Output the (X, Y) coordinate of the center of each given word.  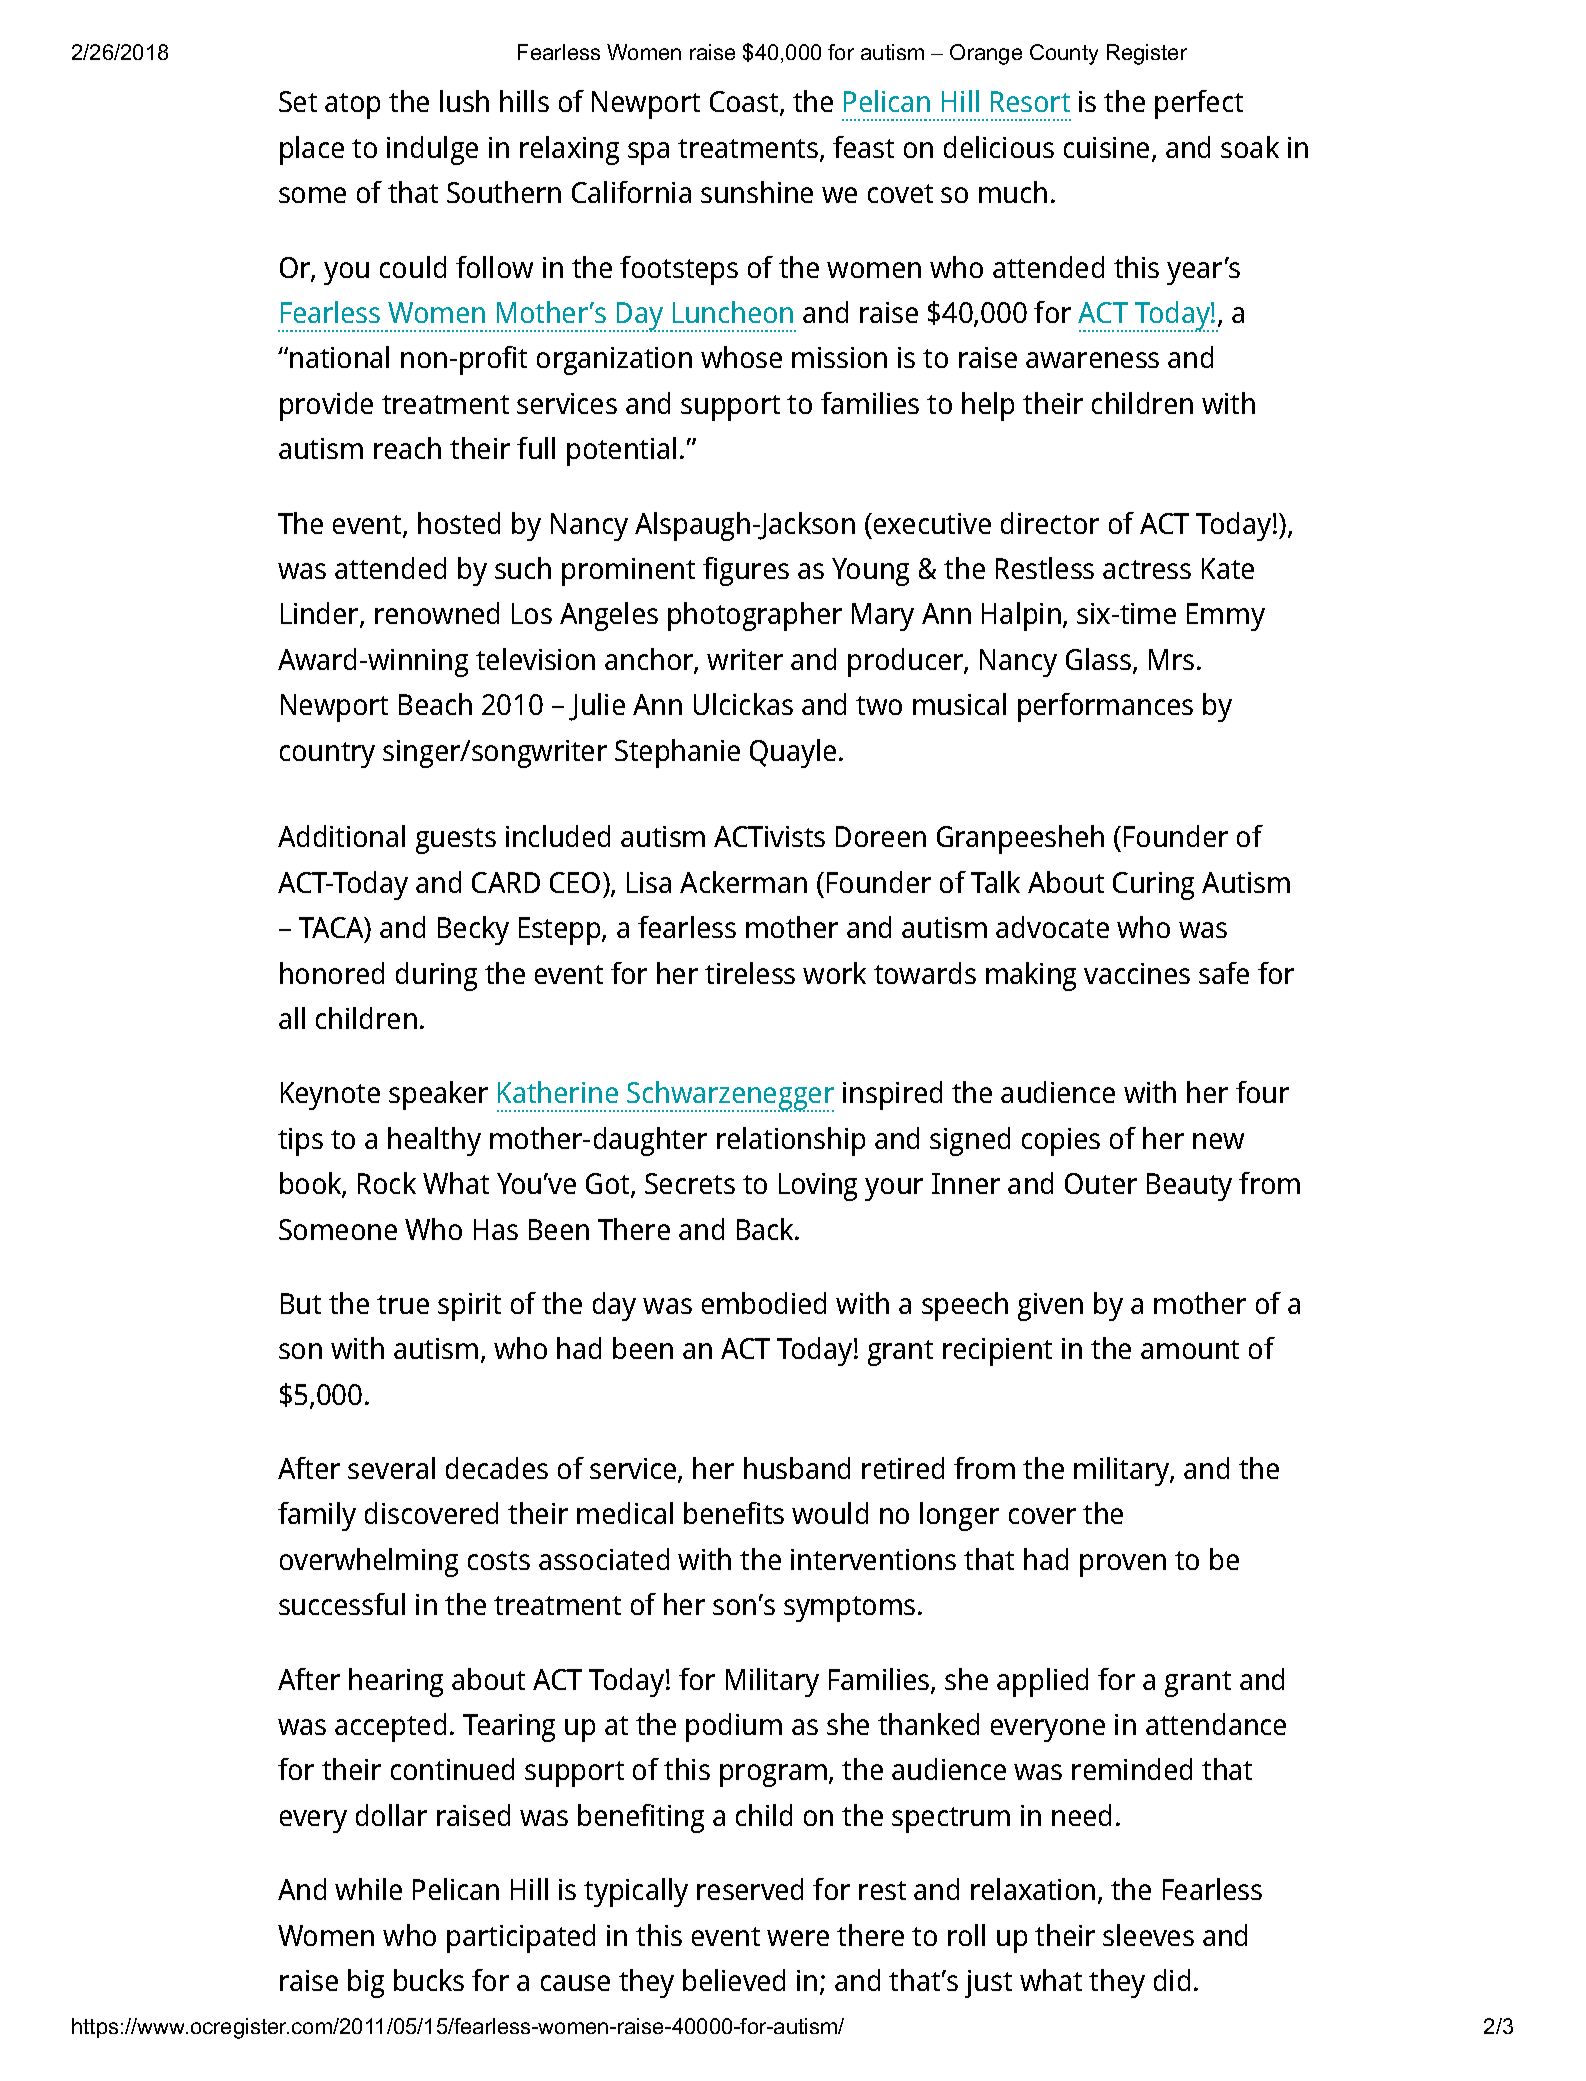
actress (1147, 569)
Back (767, 1229)
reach (407, 448)
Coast (745, 103)
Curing (1153, 886)
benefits (734, 1513)
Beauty (1189, 1187)
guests (456, 841)
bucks (429, 1980)
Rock (387, 1183)
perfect (1199, 104)
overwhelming (369, 1562)
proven (1123, 1565)
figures (746, 571)
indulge (432, 150)
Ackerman (743, 882)
